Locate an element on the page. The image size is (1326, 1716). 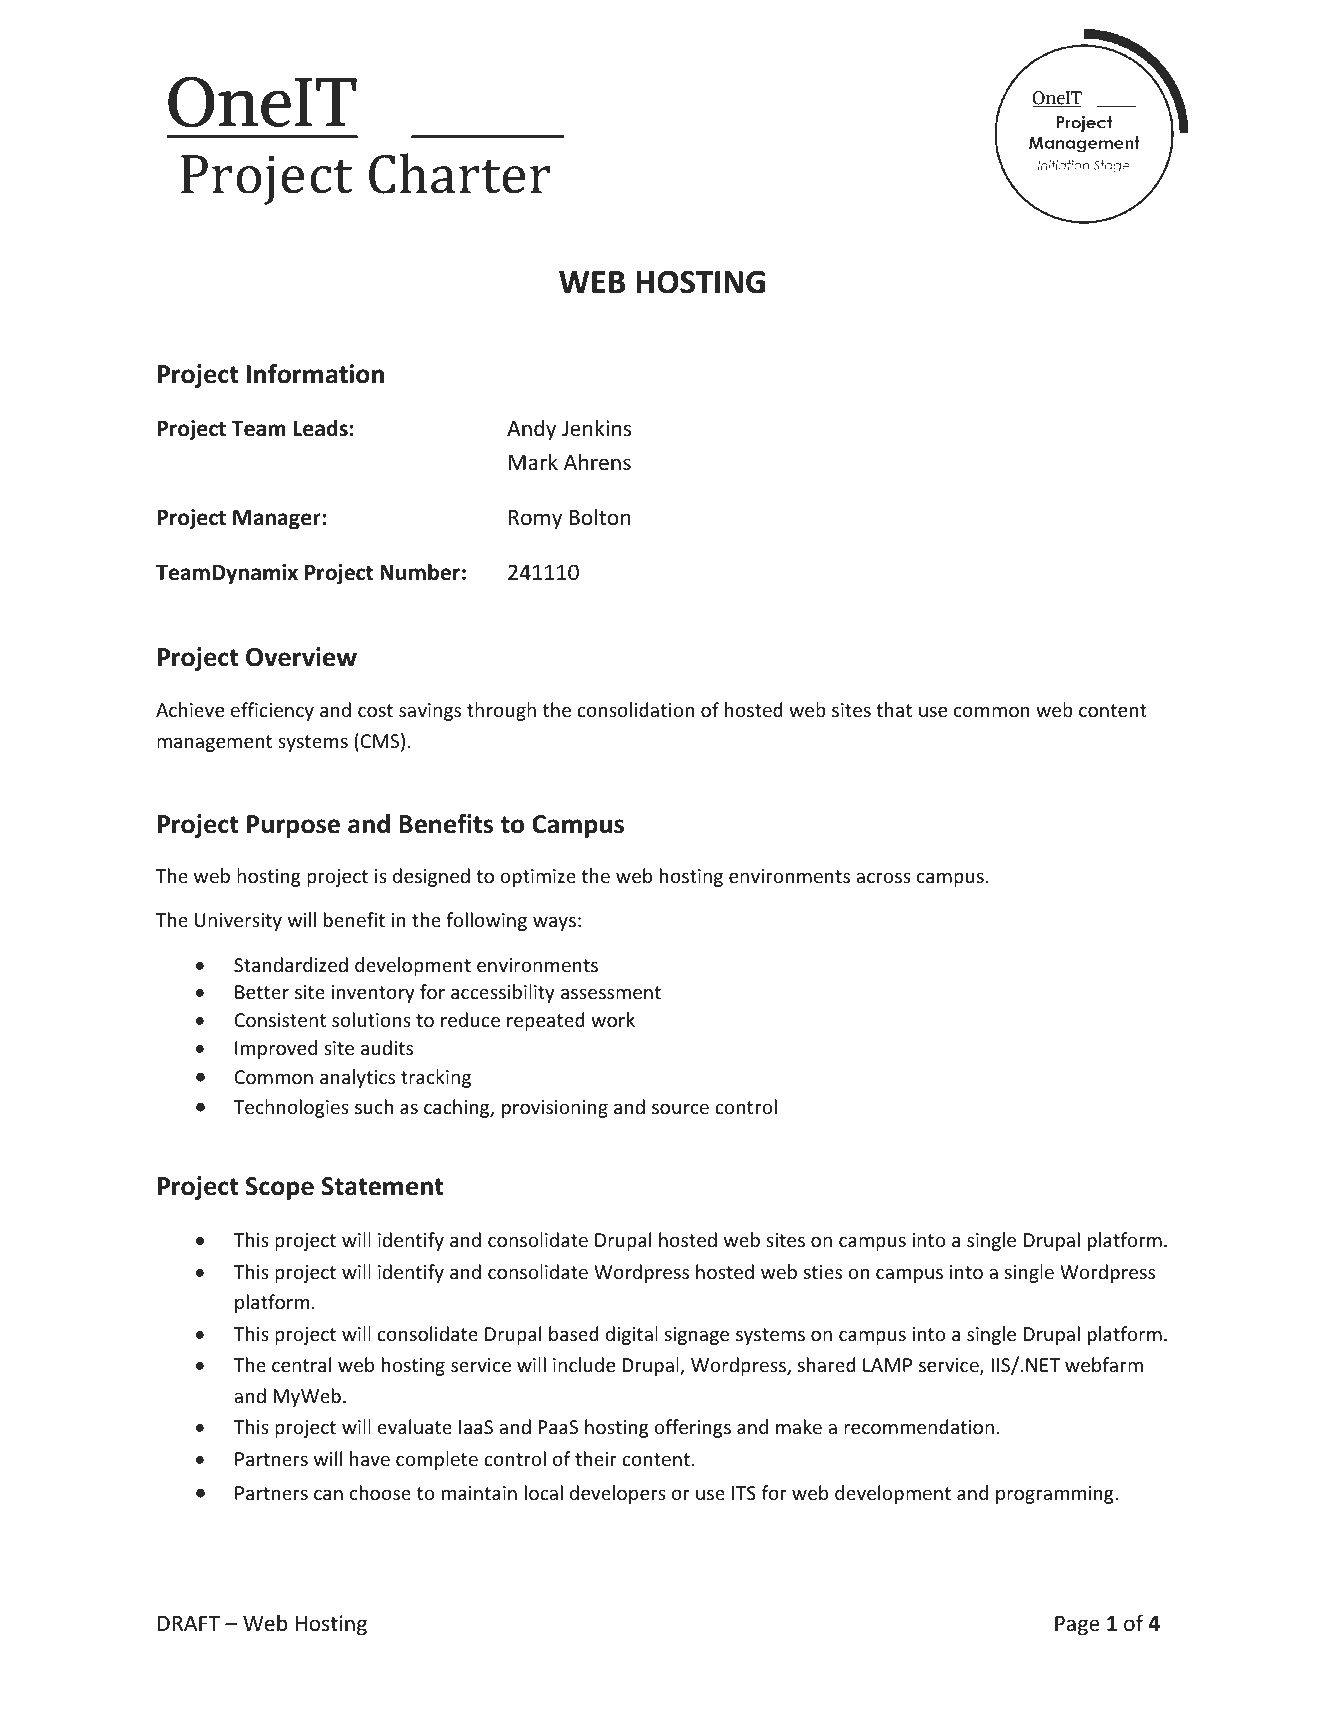
Ahrens is located at coordinates (597, 462).
